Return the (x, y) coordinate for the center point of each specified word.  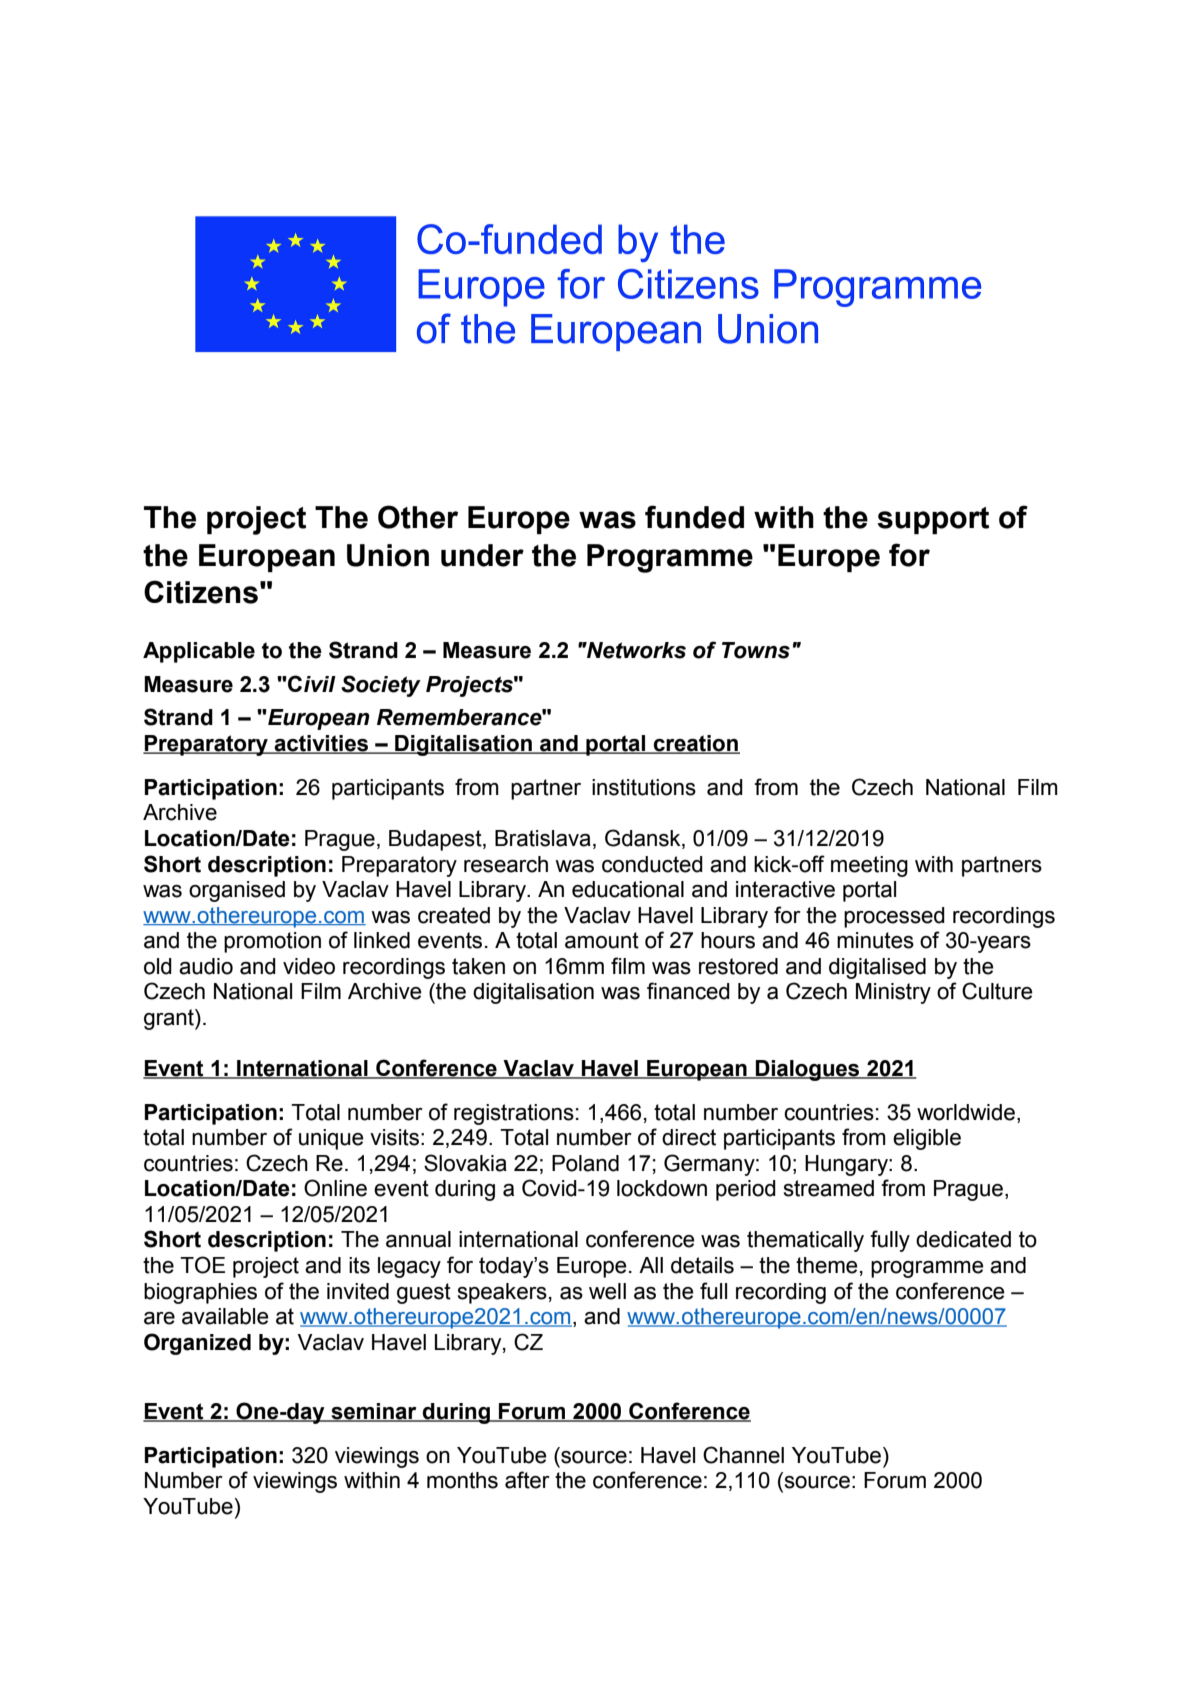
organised (237, 891)
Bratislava (543, 838)
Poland (585, 1163)
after (527, 1480)
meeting (869, 866)
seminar (374, 1412)
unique (331, 1139)
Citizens (201, 592)
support (933, 520)
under (482, 555)
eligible (927, 1139)
